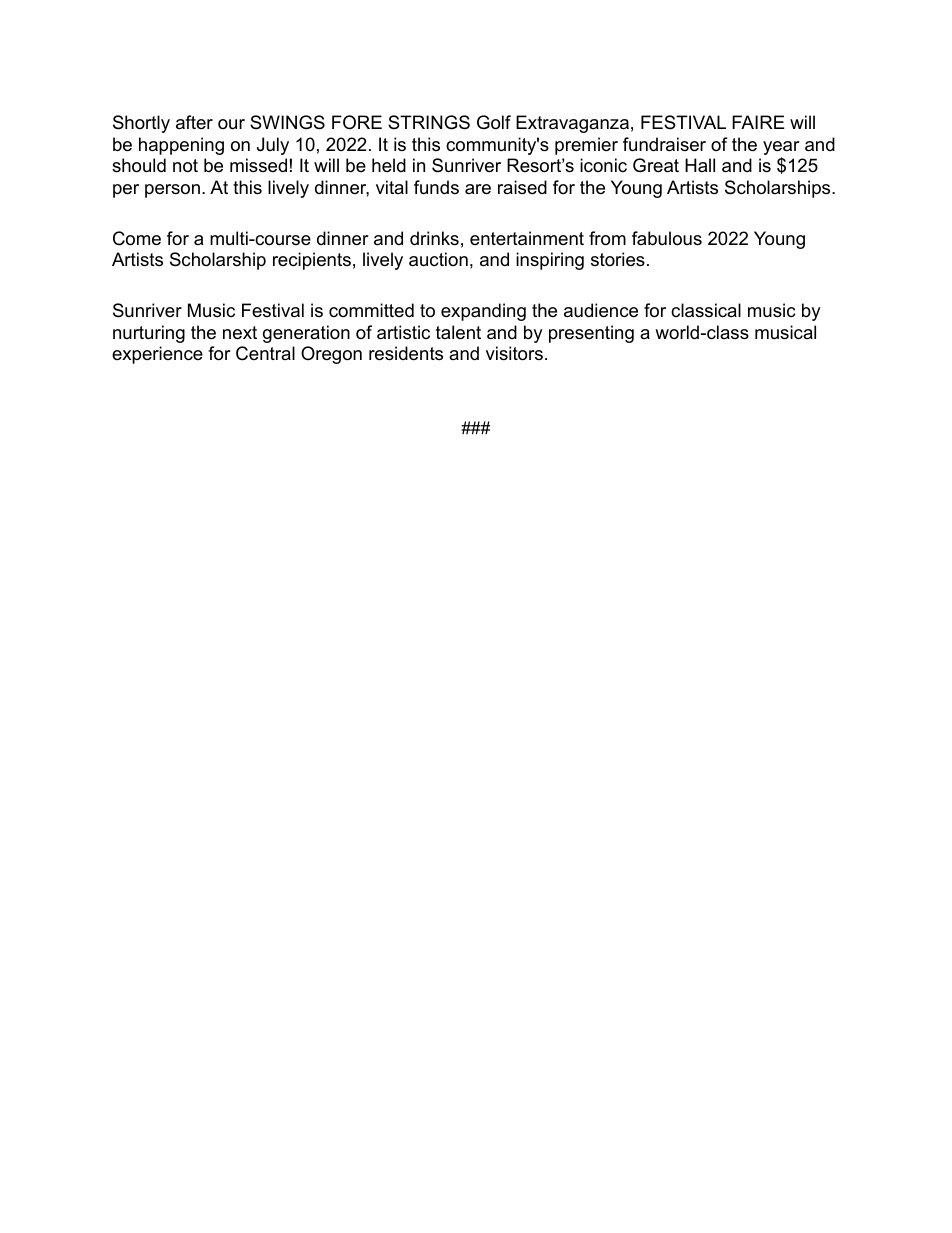  I want to click on presenting, so click(591, 334).
